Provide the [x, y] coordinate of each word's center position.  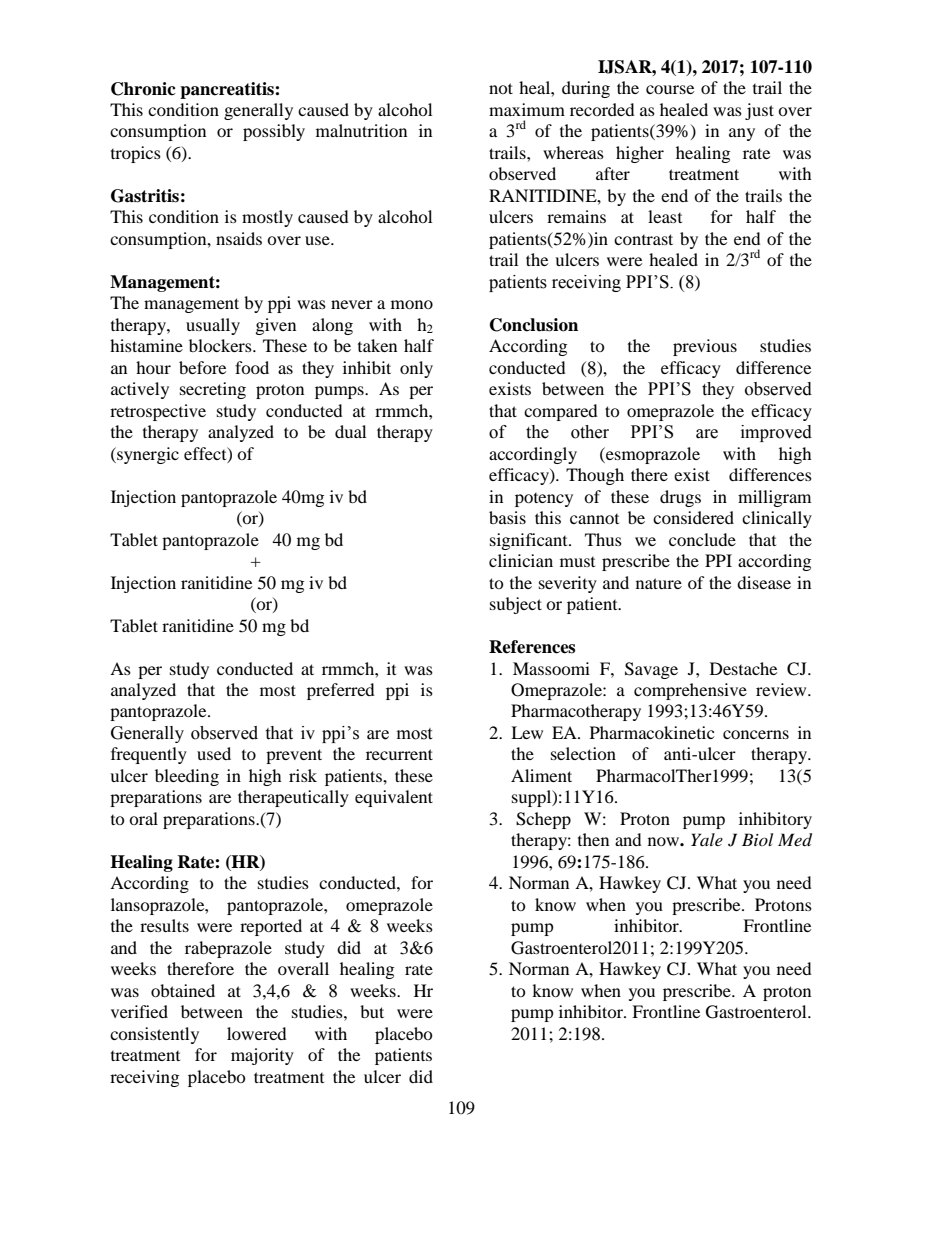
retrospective [158, 412]
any [742, 134]
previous [705, 347]
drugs [680, 498]
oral [143, 818]
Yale [707, 839]
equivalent [394, 798]
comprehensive [690, 691]
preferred [341, 691]
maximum [527, 109]
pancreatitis [228, 90]
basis [507, 517]
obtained [183, 990]
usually [213, 326]
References [532, 647]
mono [412, 304]
